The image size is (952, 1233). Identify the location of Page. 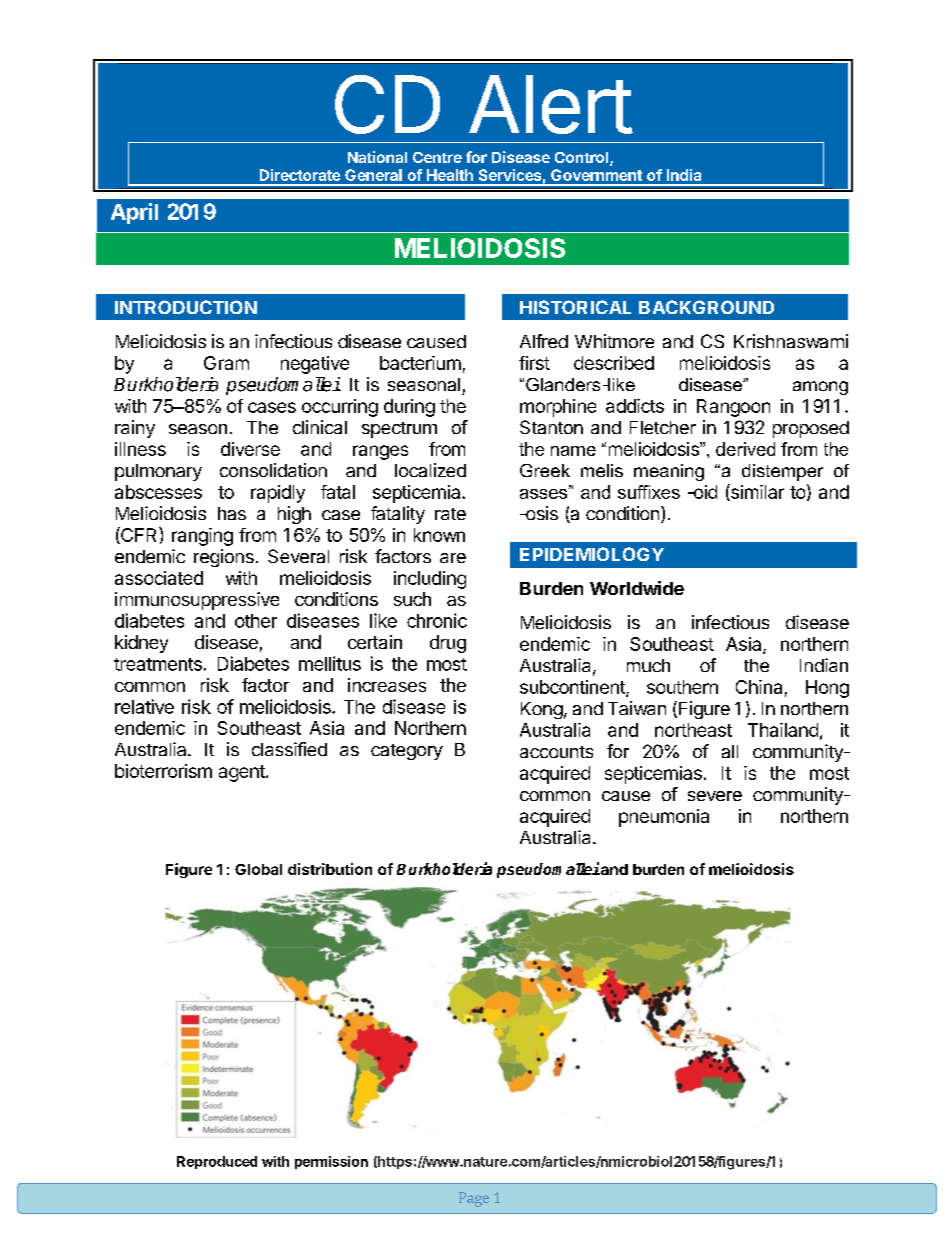
(474, 1199).
